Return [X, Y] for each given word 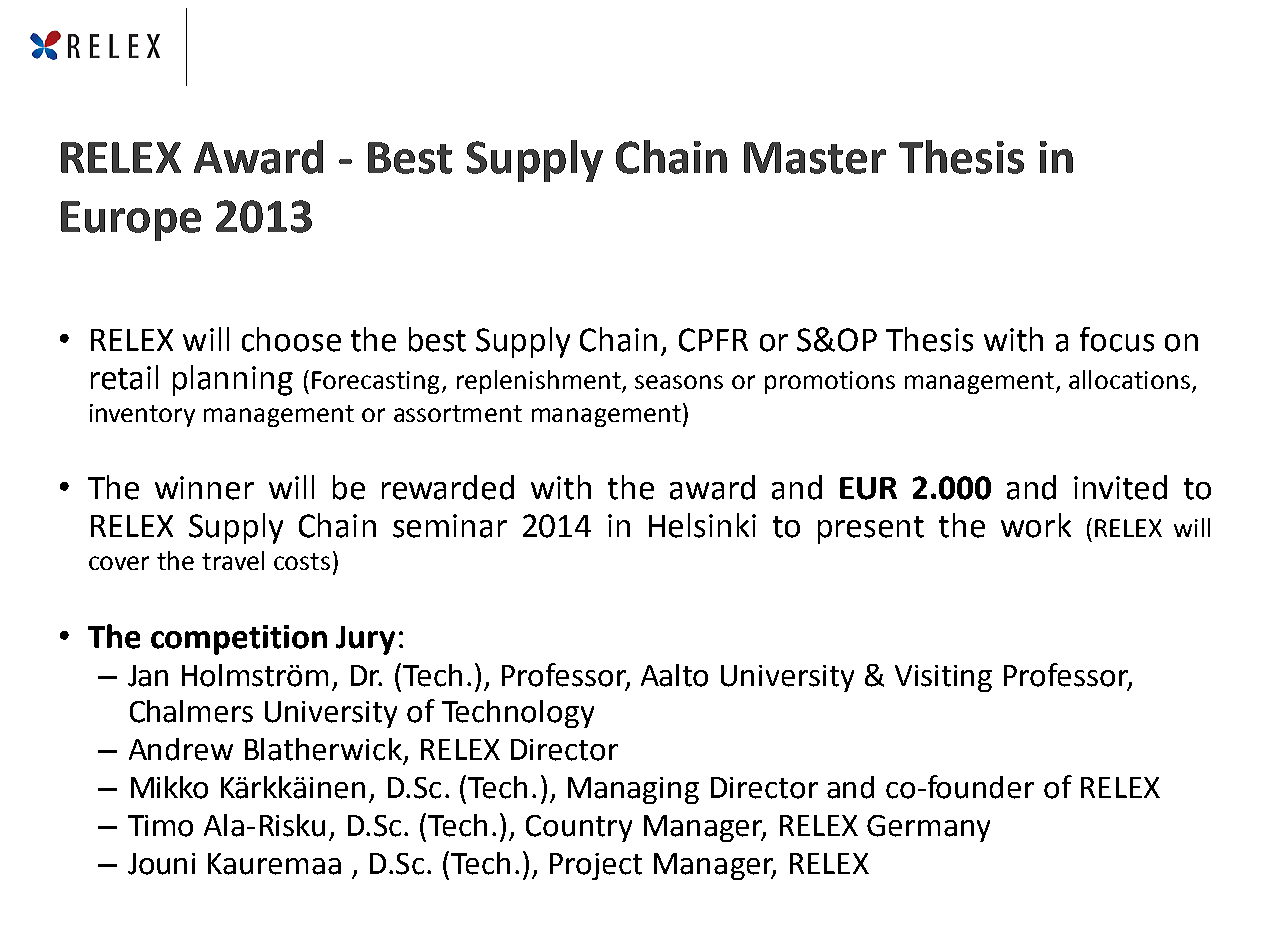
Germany [928, 828]
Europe [131, 221]
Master [815, 158]
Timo [160, 826]
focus [1117, 339]
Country [579, 828]
